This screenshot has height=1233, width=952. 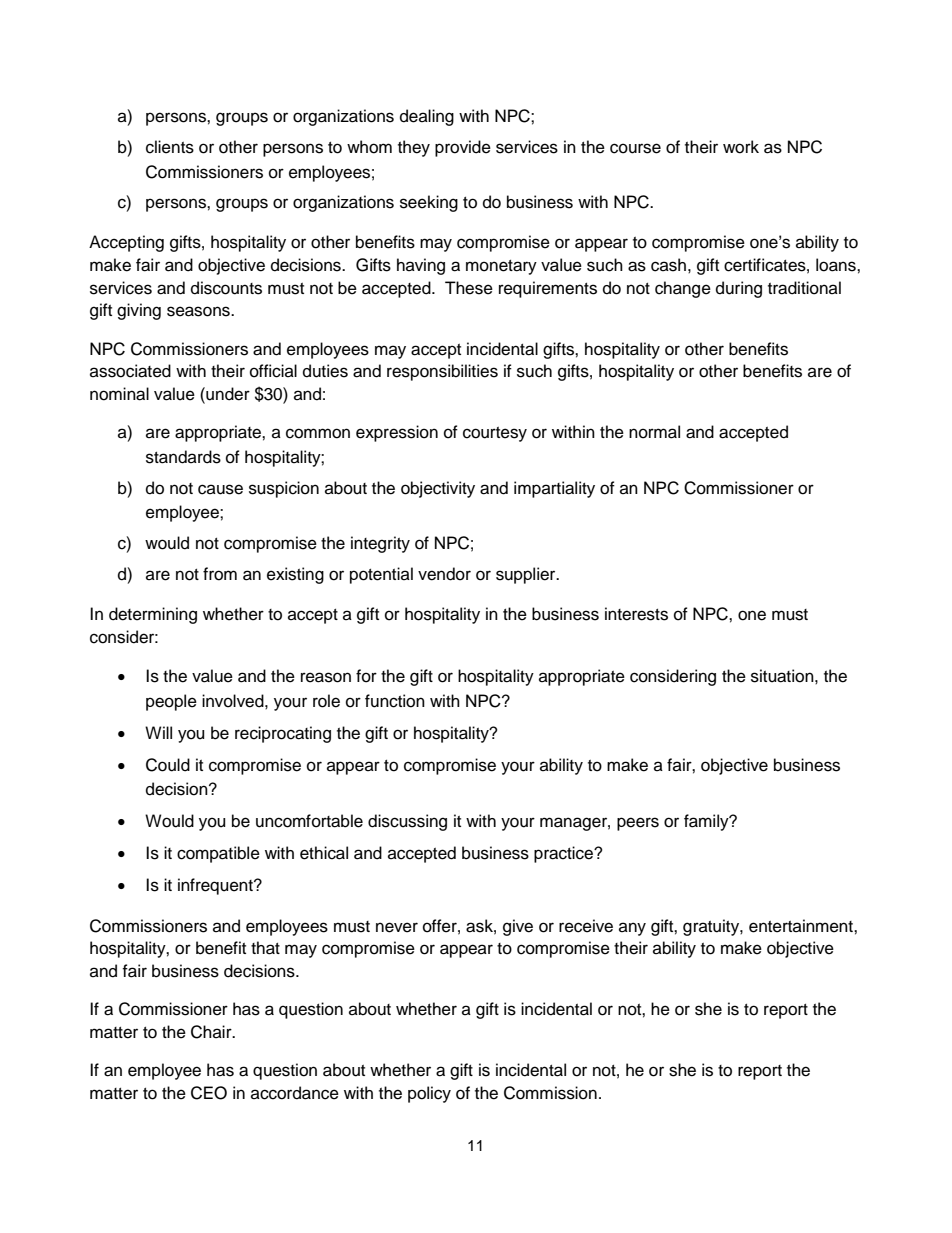 What do you see at coordinates (495, 434) in the screenshot?
I see `courtesy` at bounding box center [495, 434].
